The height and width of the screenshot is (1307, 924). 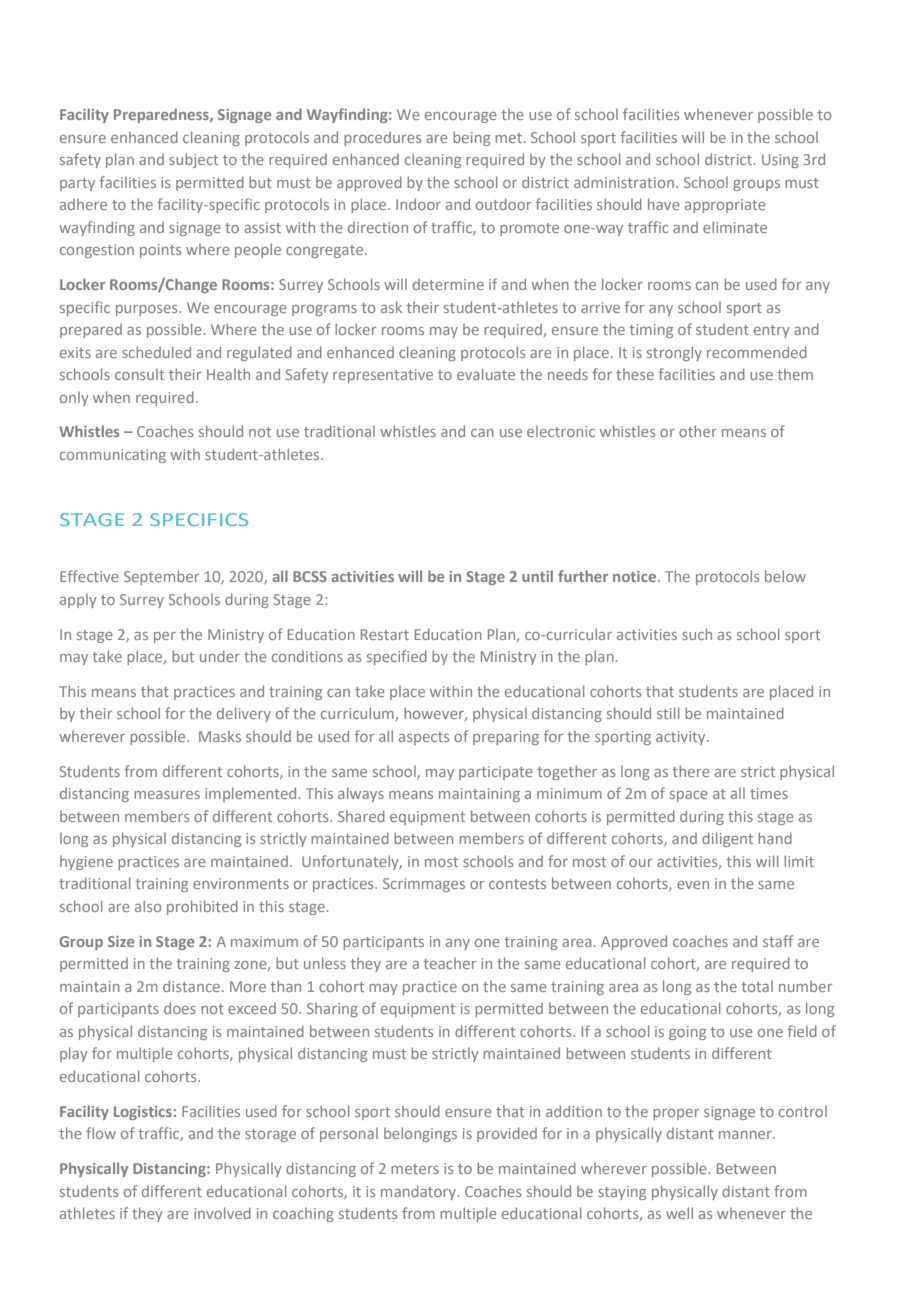 What do you see at coordinates (725, 206) in the screenshot?
I see `appropriate` at bounding box center [725, 206].
